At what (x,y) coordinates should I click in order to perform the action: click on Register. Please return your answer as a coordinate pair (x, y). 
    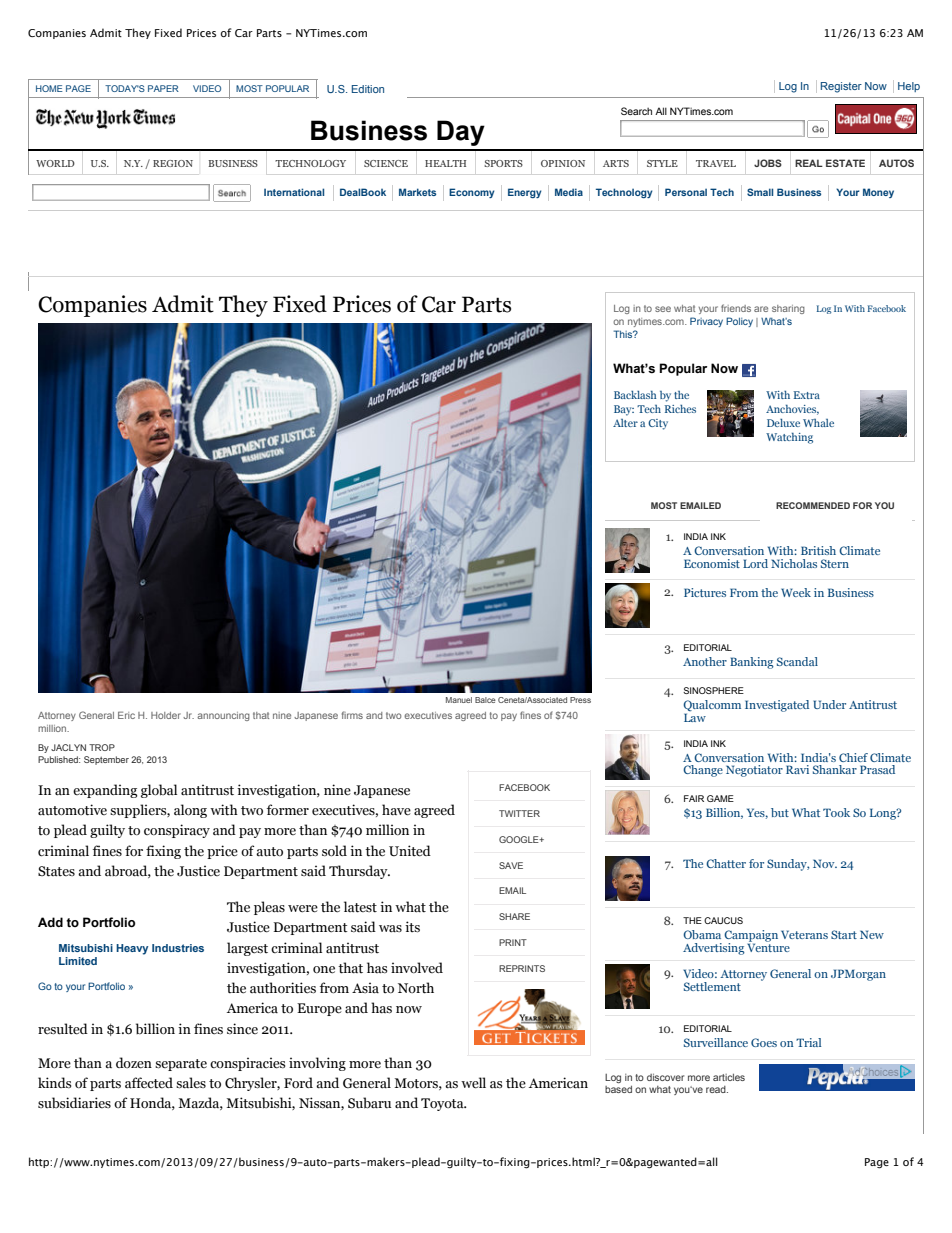
    Looking at the image, I should click on (841, 87).
